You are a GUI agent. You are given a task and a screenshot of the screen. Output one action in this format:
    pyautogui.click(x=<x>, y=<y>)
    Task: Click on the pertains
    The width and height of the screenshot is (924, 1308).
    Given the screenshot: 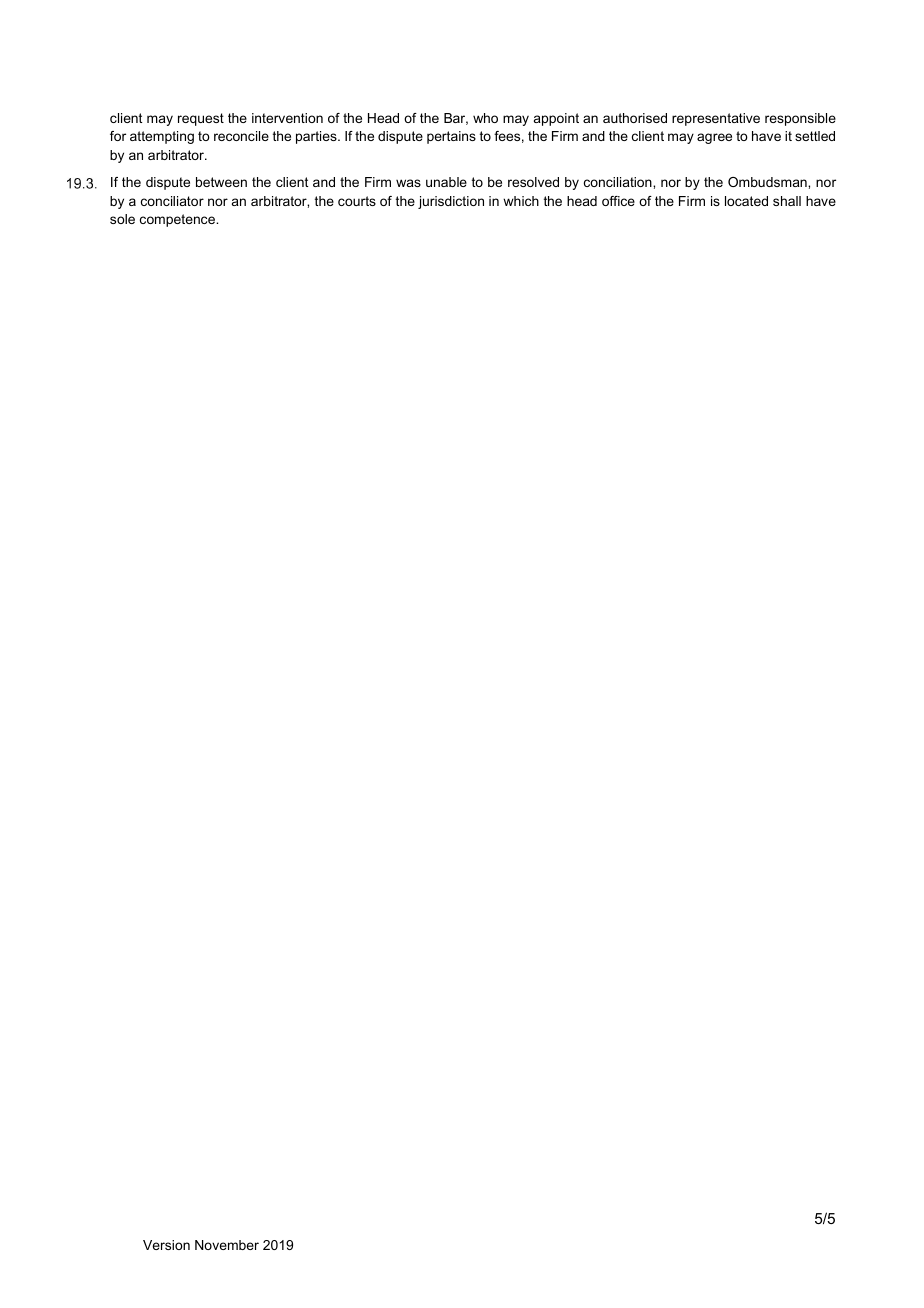 What is the action you would take?
    pyautogui.click(x=451, y=137)
